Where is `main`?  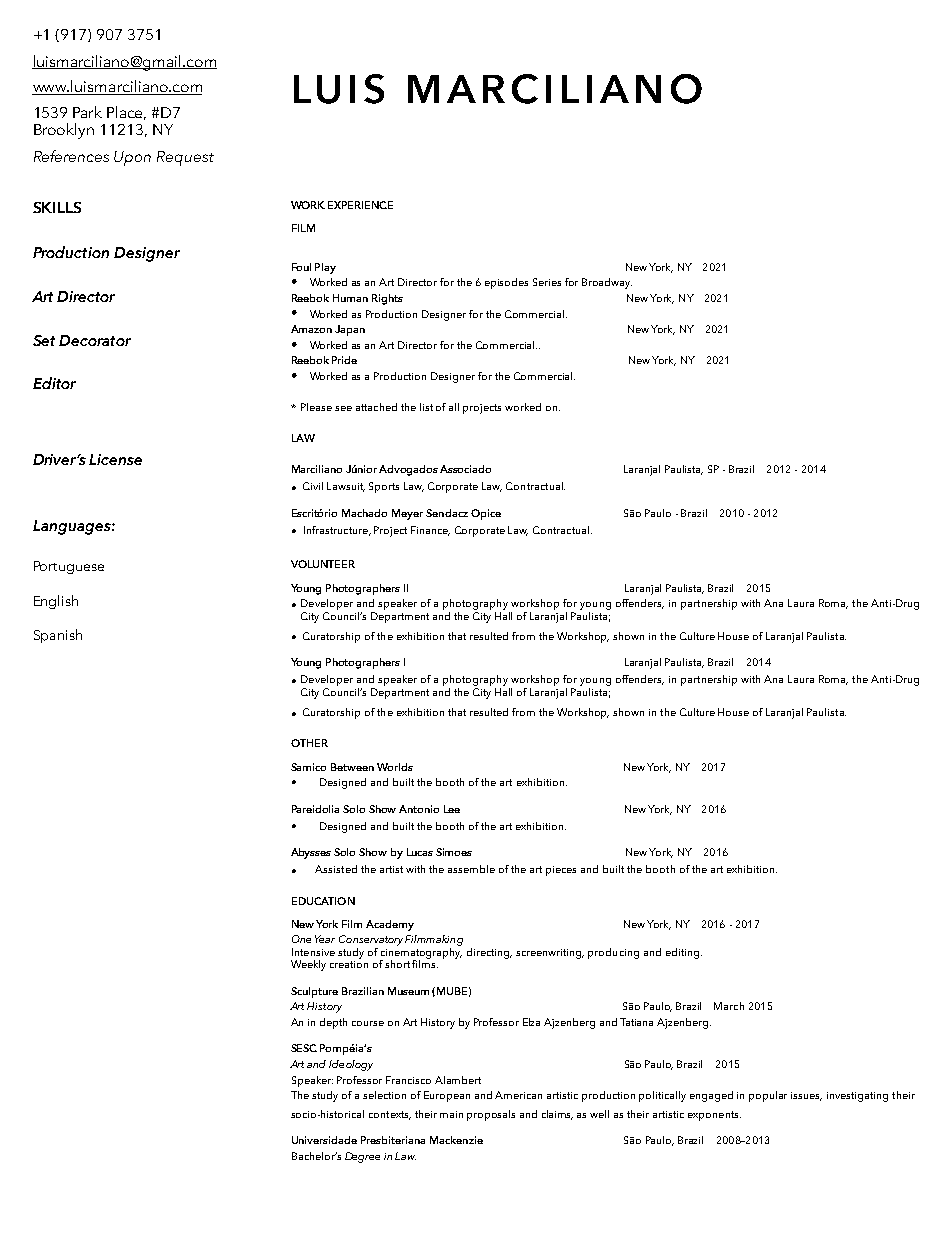
main is located at coordinates (451, 1114).
